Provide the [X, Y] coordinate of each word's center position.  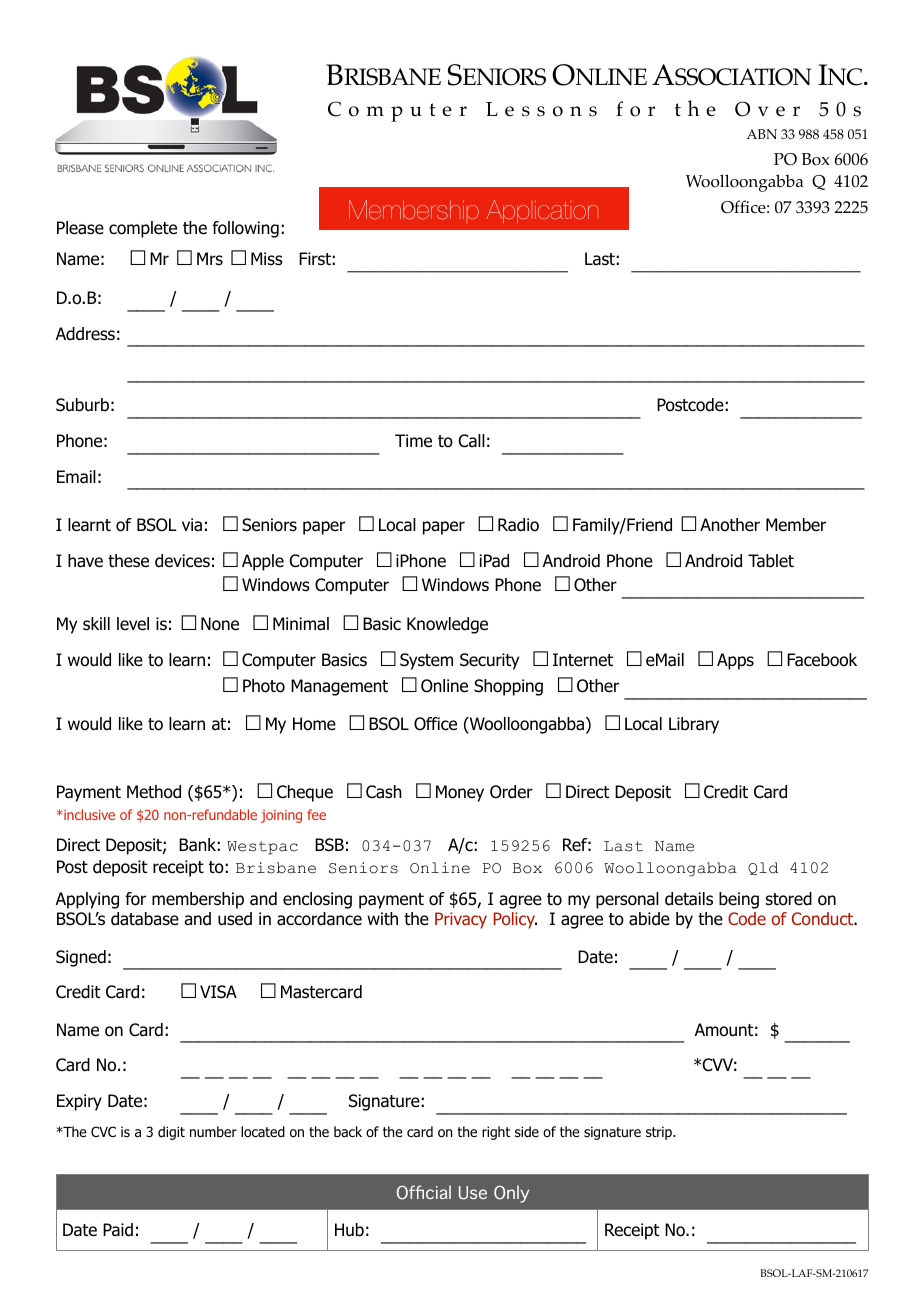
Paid [118, 1230]
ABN [762, 134]
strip [660, 1133]
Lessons [541, 109]
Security [489, 661]
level [133, 624]
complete [143, 229]
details [689, 899]
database [145, 919]
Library [694, 725]
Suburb [82, 405]
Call [472, 441]
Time [413, 441]
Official [424, 1192]
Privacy [461, 920]
